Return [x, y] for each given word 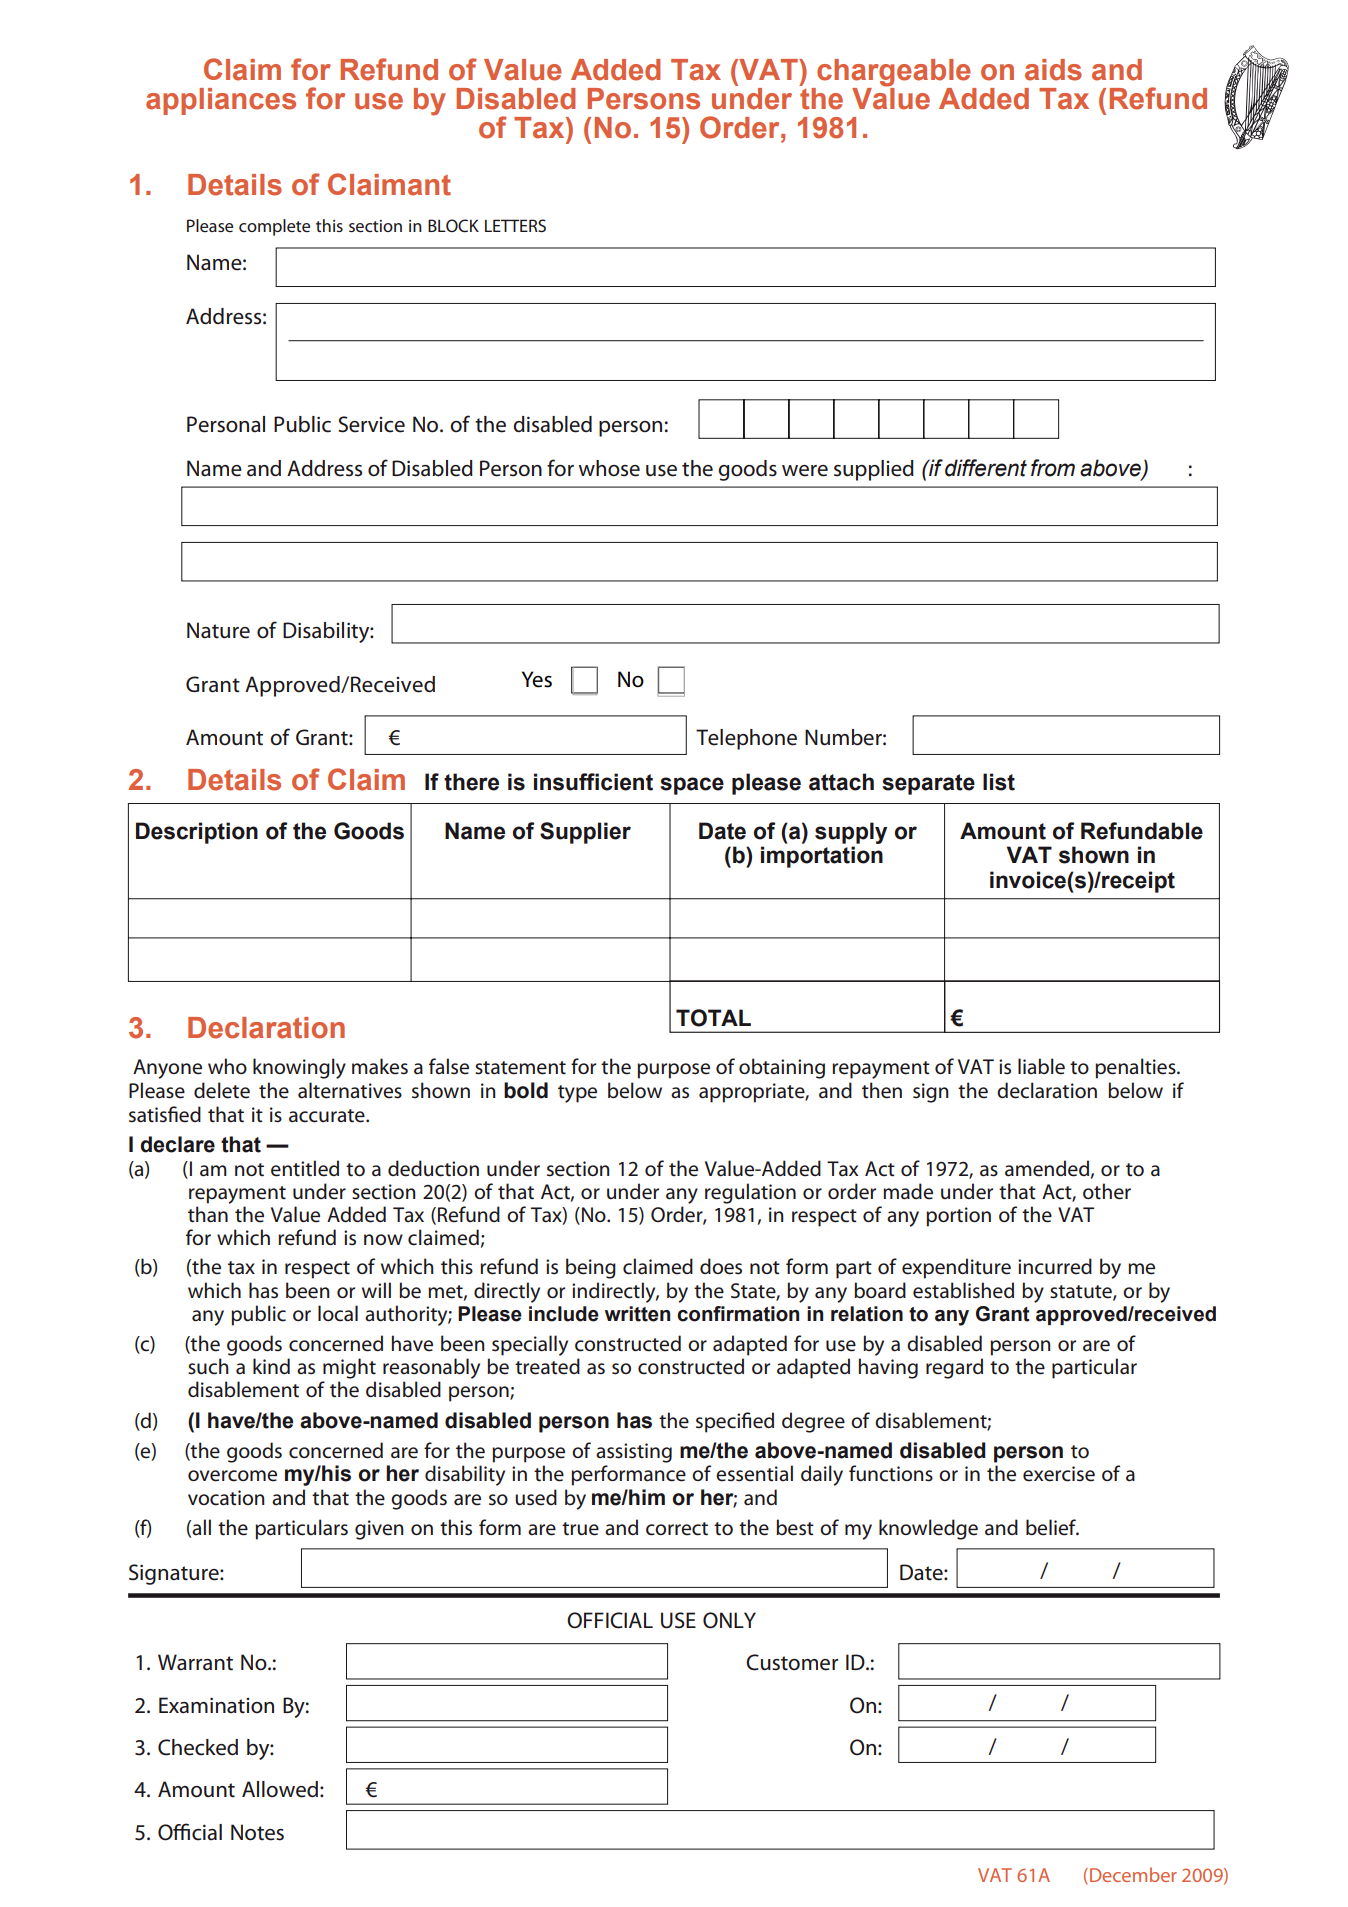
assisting [634, 1453]
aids [1053, 70]
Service [371, 424]
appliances [221, 101]
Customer [792, 1662]
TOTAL [713, 1018]
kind [271, 1366]
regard [954, 1368]
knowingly [299, 1068]
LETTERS [515, 225]
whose [609, 468]
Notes [257, 1832]
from [1053, 468]
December [1133, 1874]
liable [1041, 1066]
